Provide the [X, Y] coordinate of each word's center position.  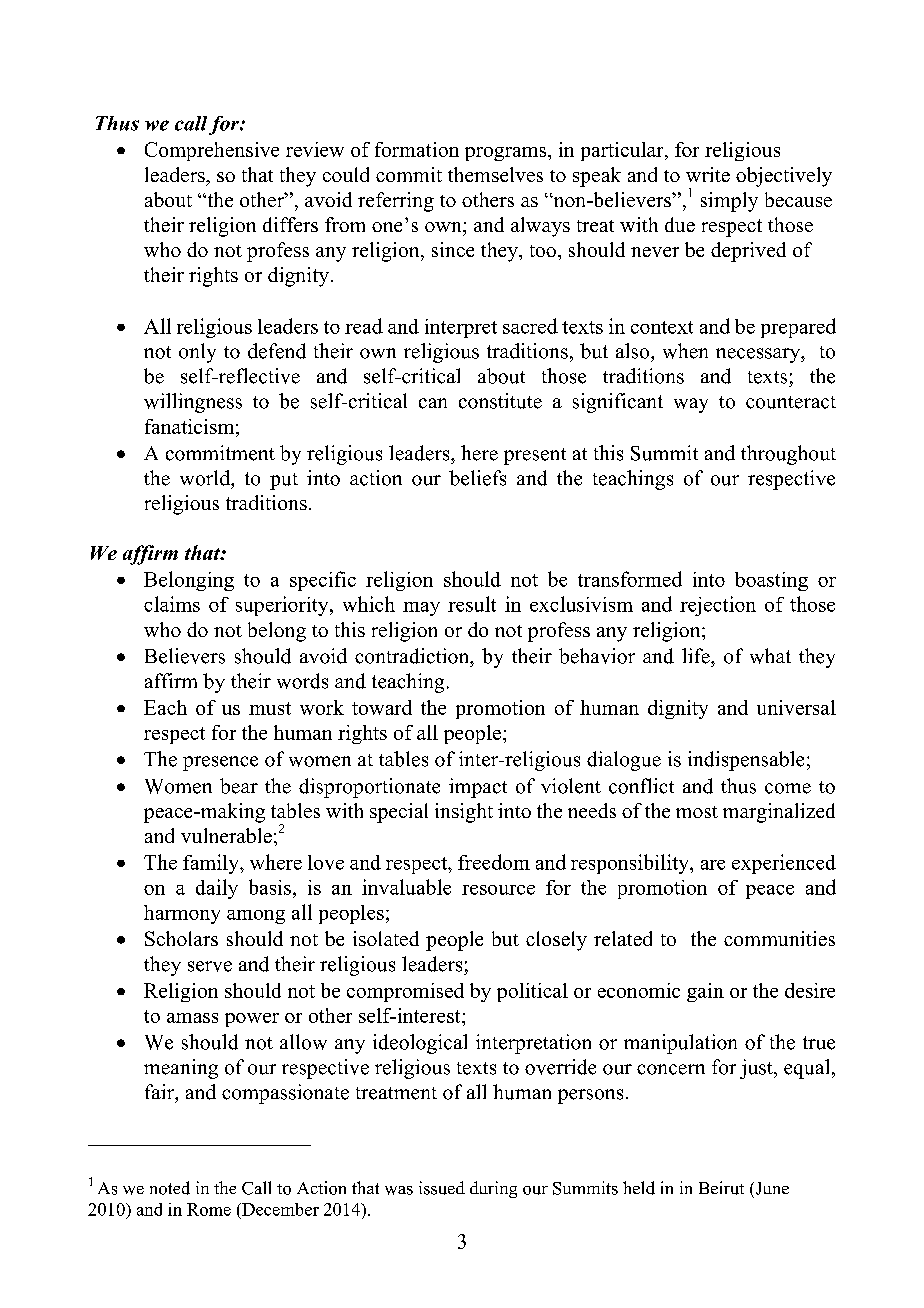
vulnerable [226, 835]
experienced [784, 864]
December [279, 1209]
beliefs [477, 478]
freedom [494, 862]
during [493, 1189]
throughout [788, 455]
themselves [495, 174]
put [284, 481]
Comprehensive [212, 151]
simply [729, 202]
